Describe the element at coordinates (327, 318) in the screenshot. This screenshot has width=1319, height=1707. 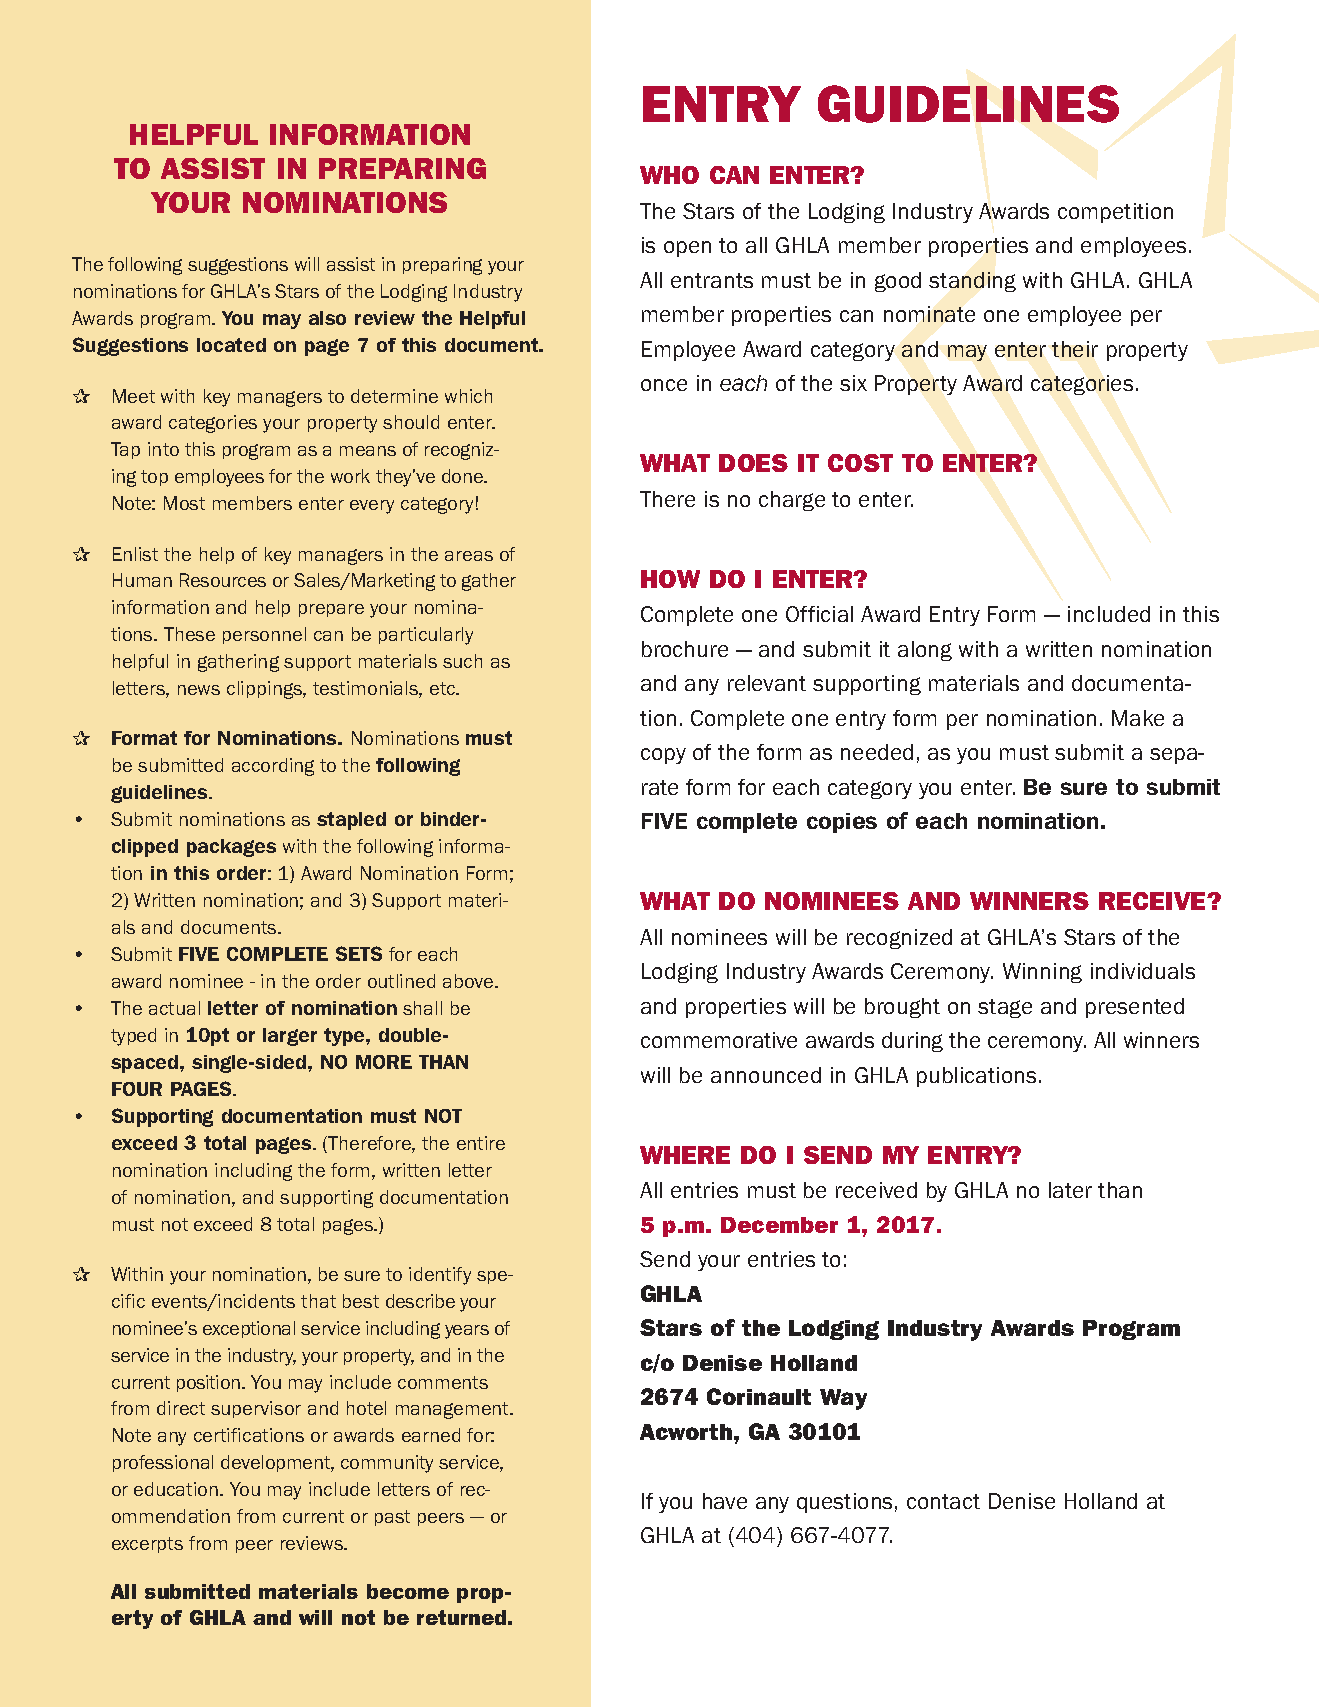
I see `also` at that location.
